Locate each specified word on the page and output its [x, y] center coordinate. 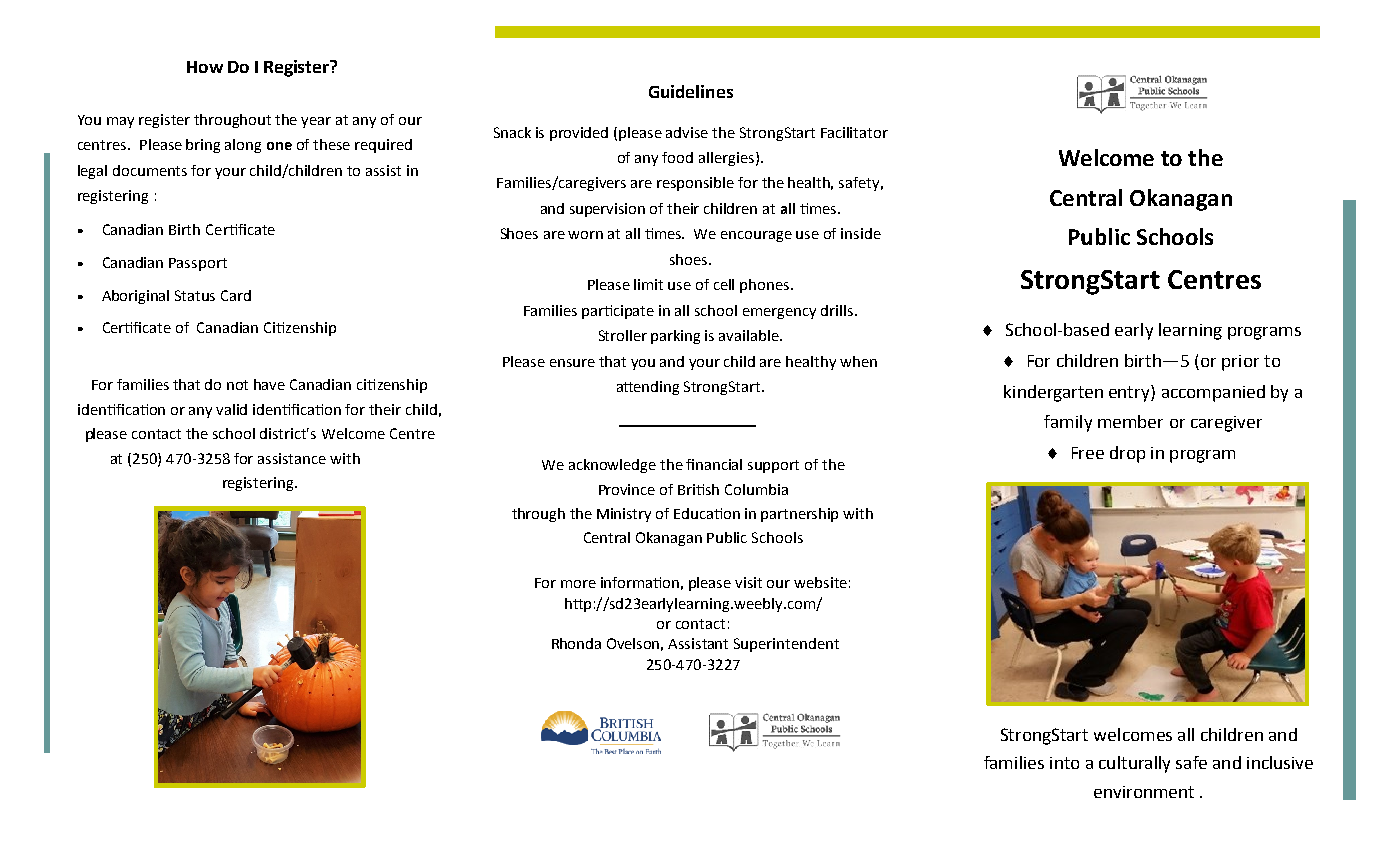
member [1130, 421]
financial [714, 464]
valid [231, 409]
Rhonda [576, 643]
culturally [1134, 764]
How [205, 67]
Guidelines [691, 91]
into [1064, 763]
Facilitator [854, 132]
